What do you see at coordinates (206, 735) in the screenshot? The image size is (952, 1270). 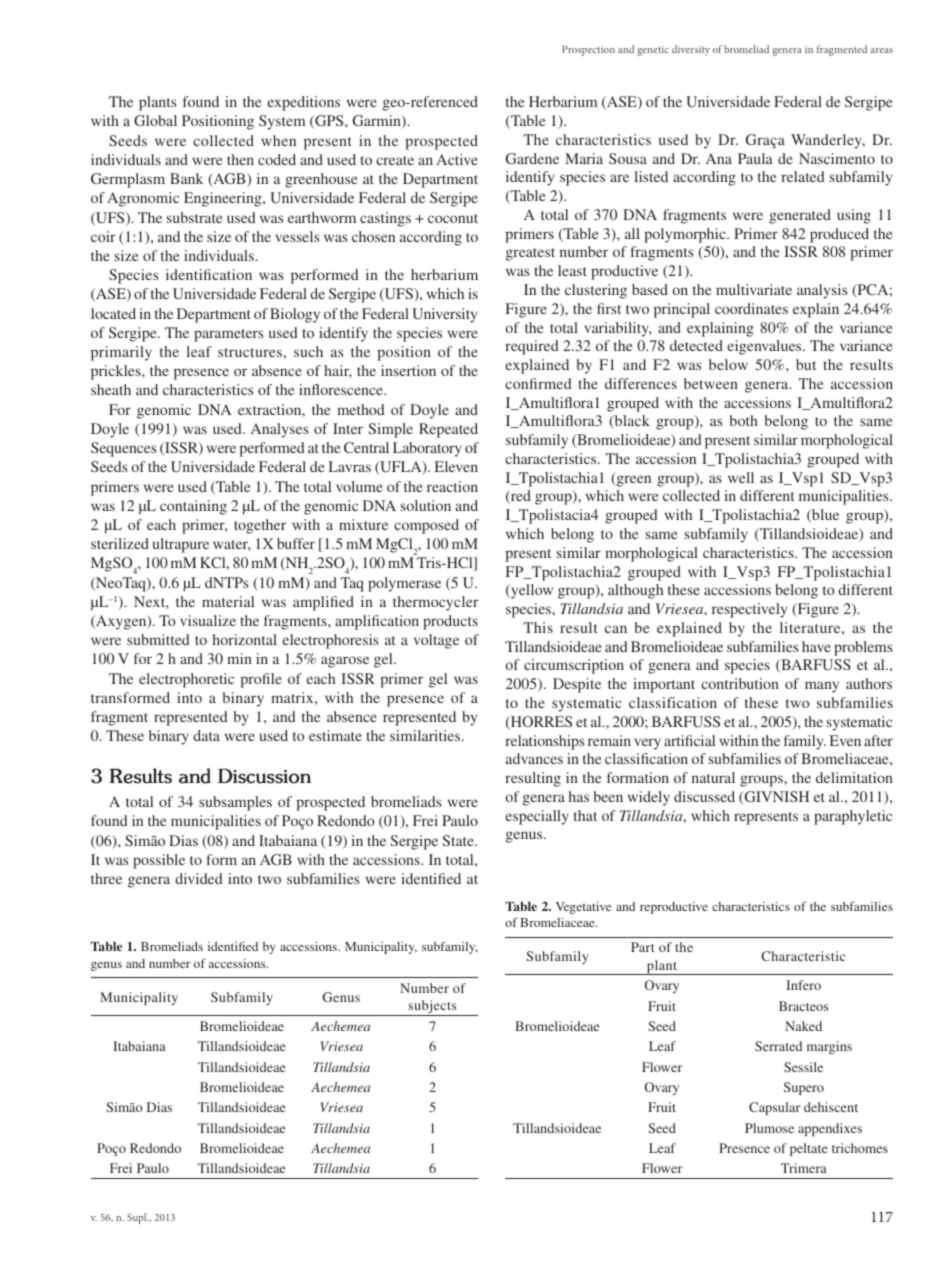 I see `data` at bounding box center [206, 735].
